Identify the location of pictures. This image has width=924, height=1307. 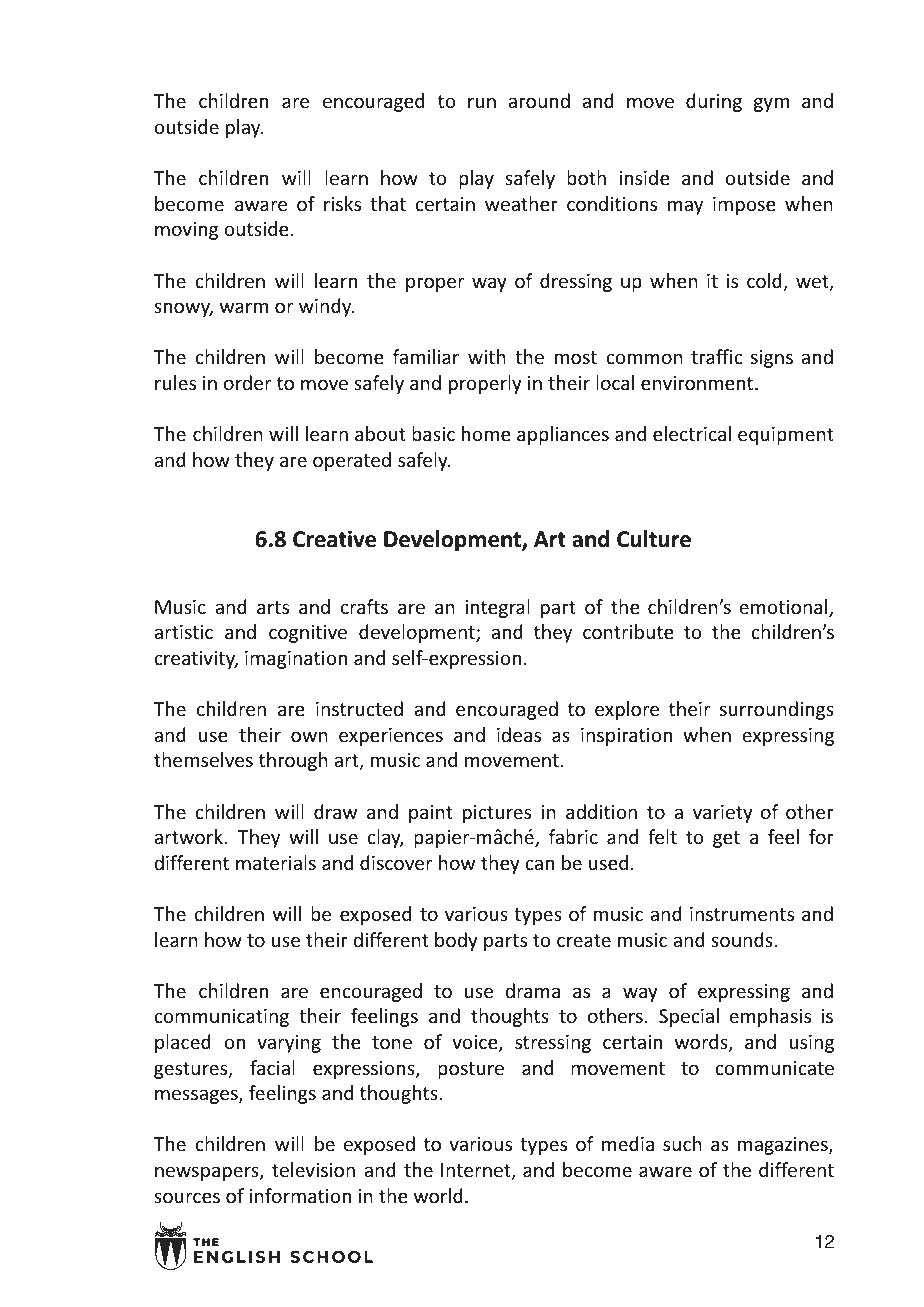
(497, 814).
